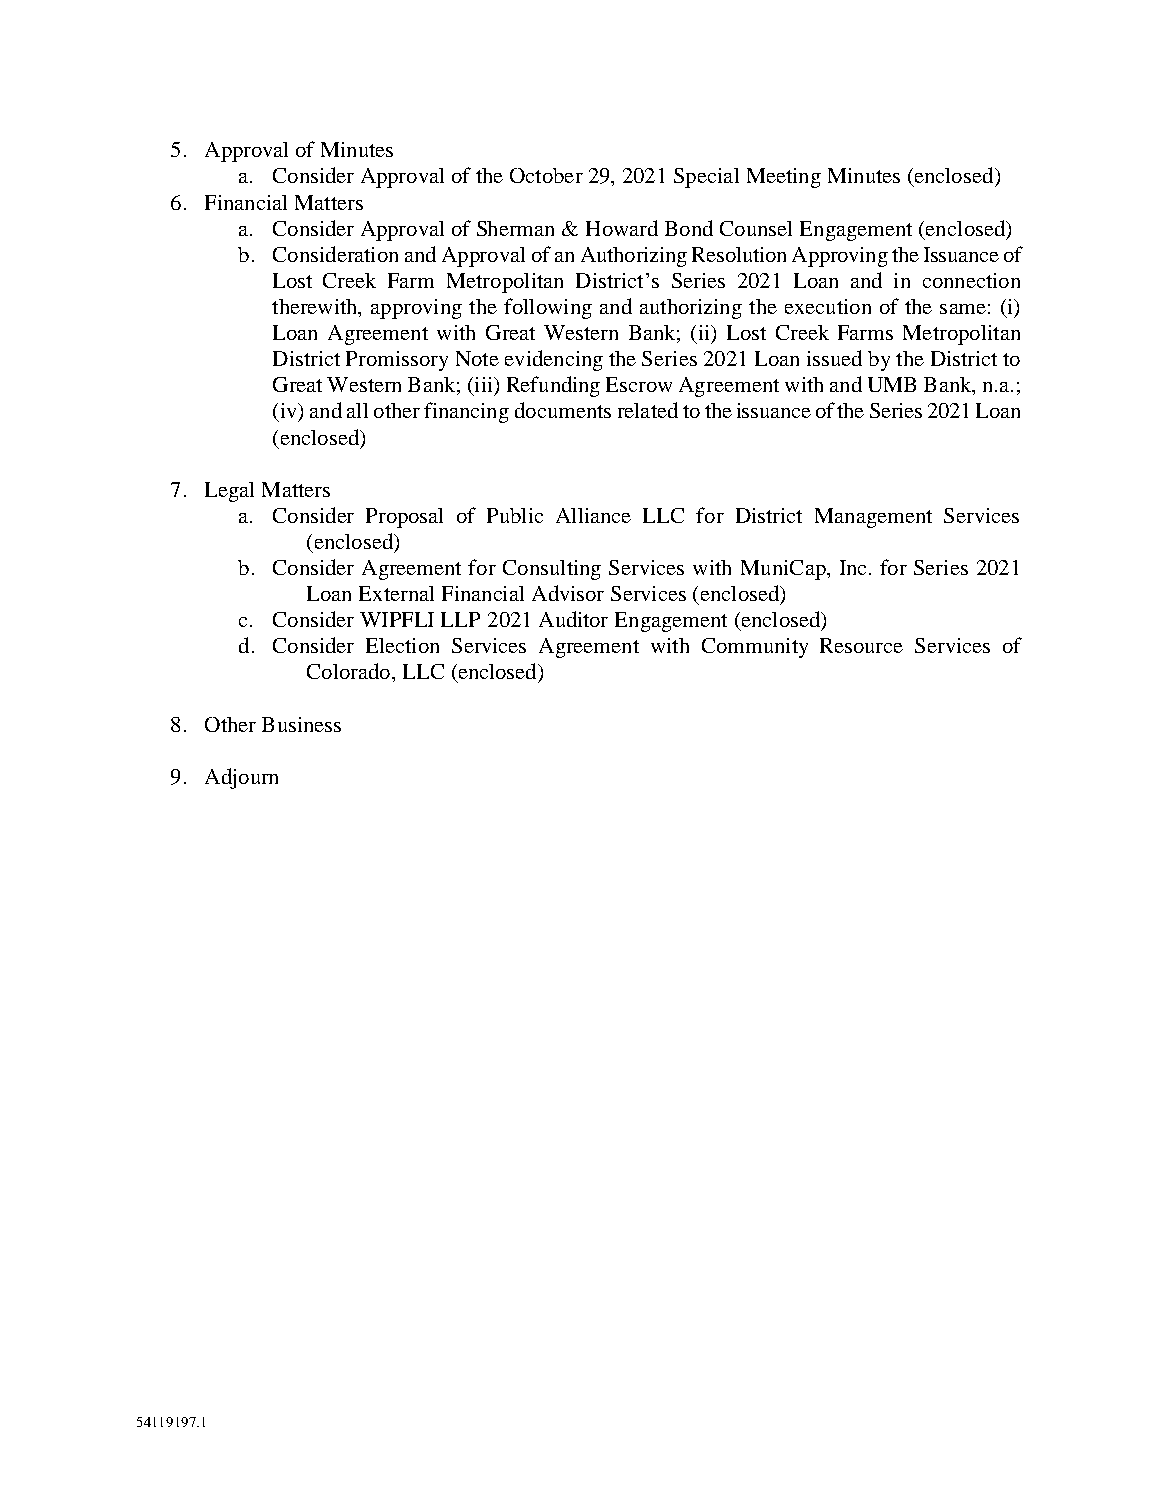 This screenshot has width=1157, height=1498. Describe the element at coordinates (873, 518) in the screenshot. I see `Management` at that location.
